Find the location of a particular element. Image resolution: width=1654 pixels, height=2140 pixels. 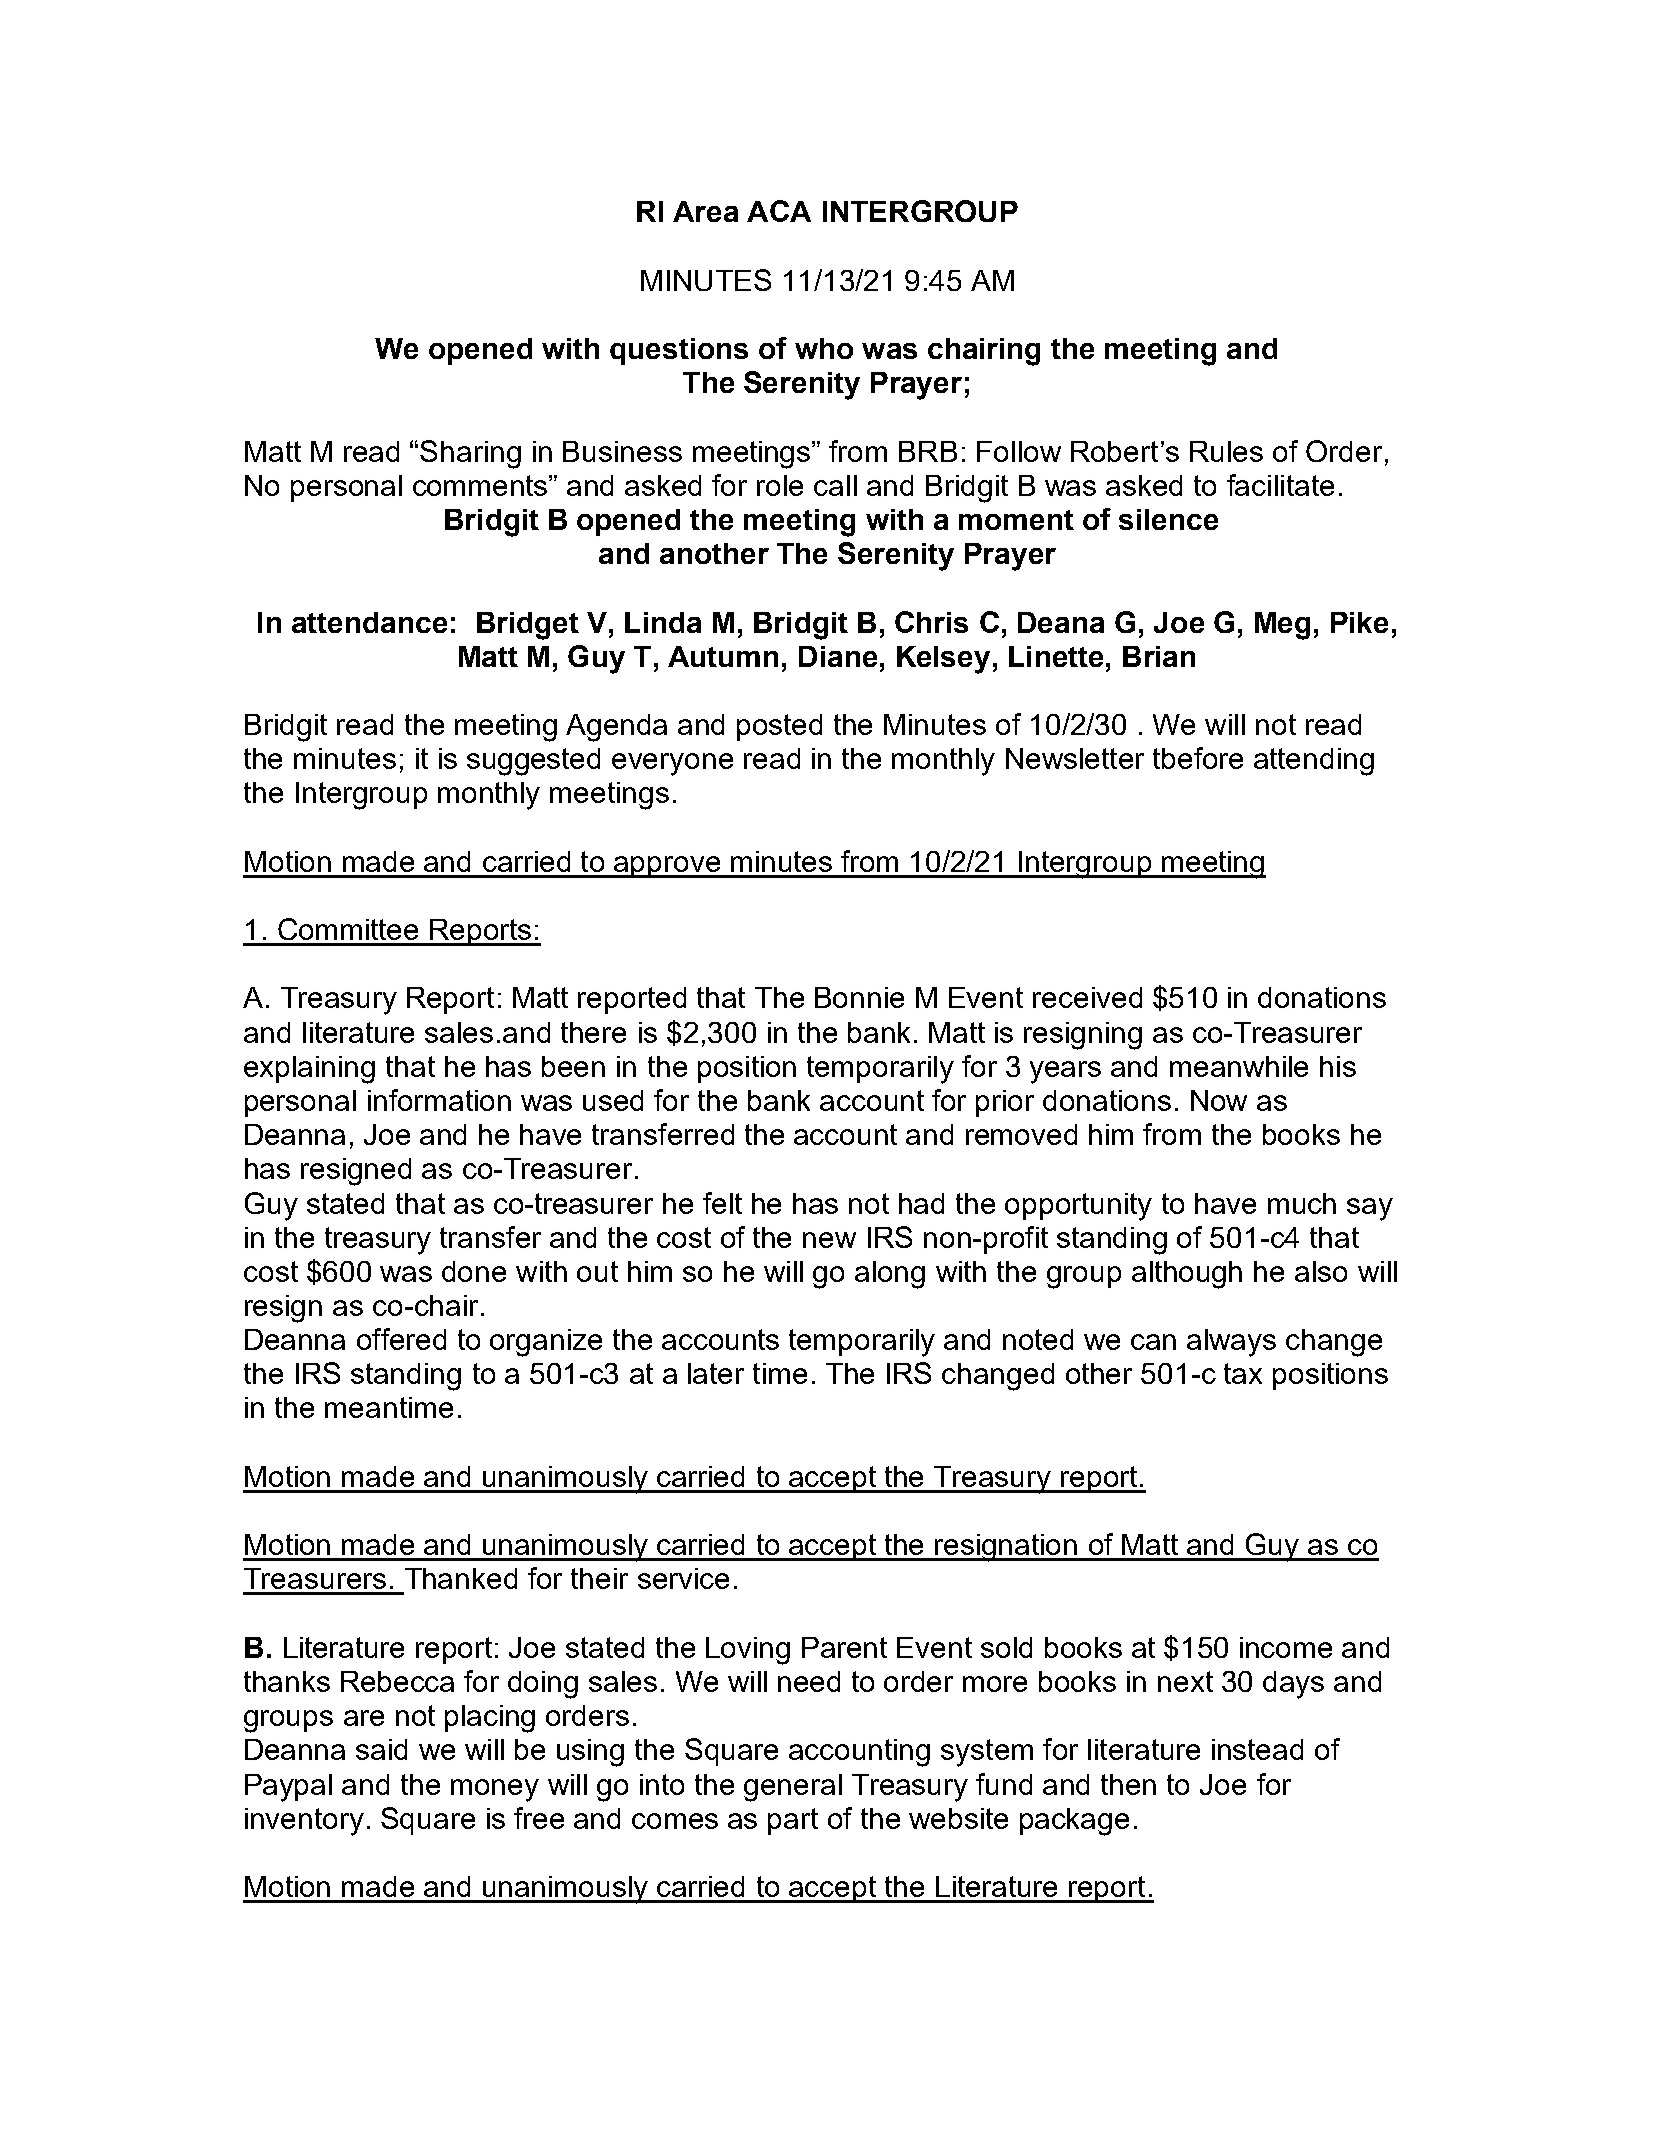

Sharing is located at coordinates (470, 454).
